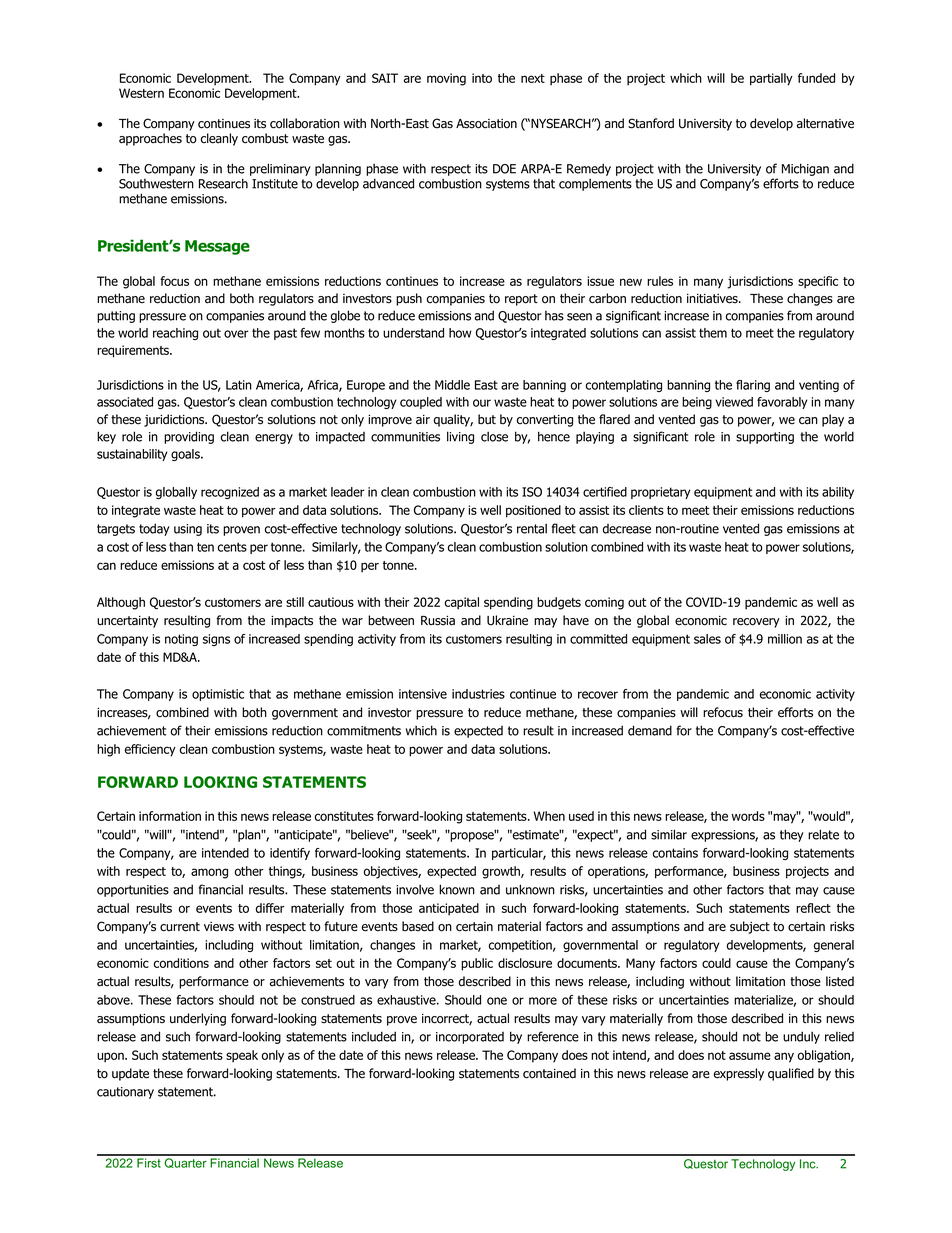  Describe the element at coordinates (486, 124) in the document. I see `Association` at that location.
